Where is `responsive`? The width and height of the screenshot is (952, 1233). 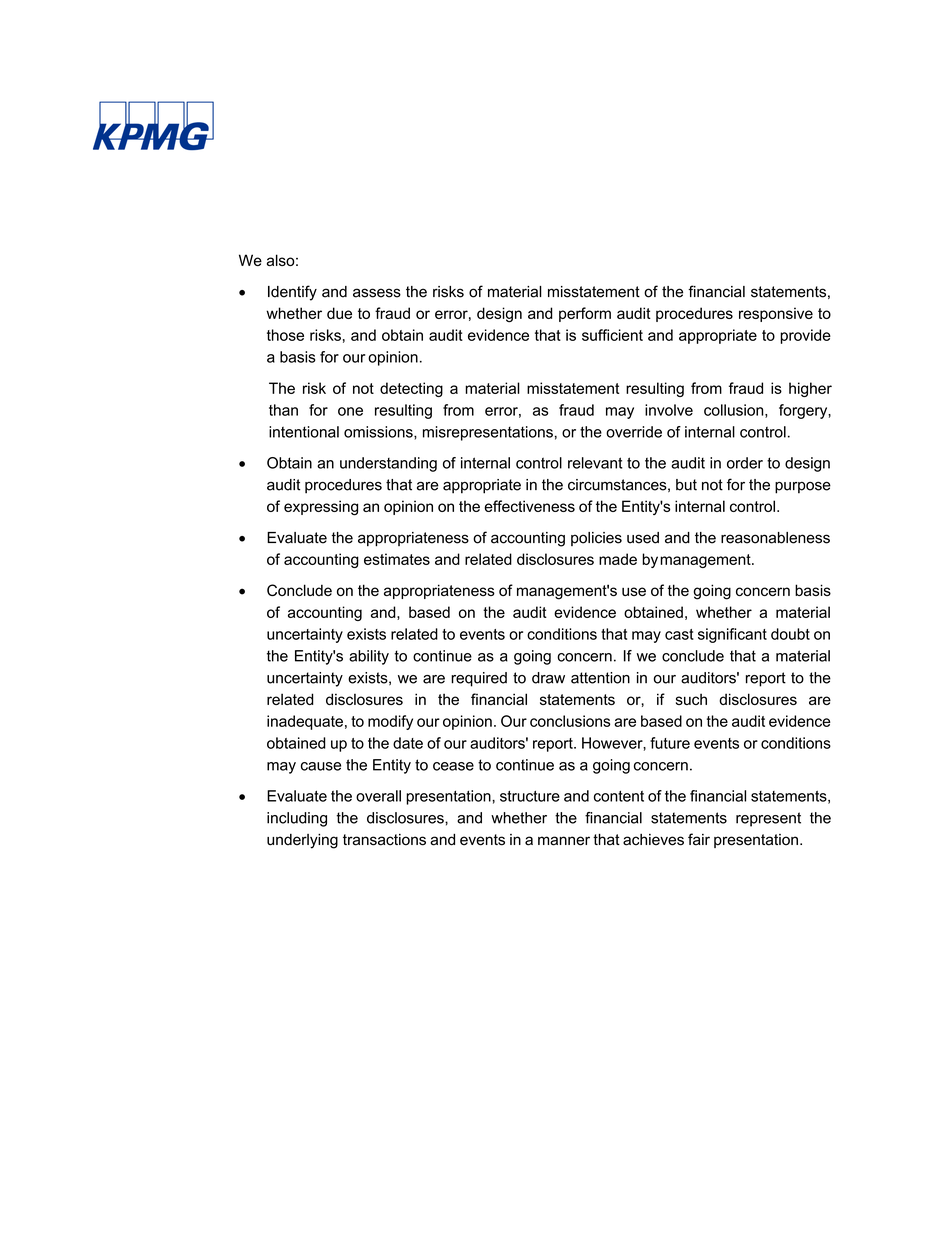 responsive is located at coordinates (776, 314).
